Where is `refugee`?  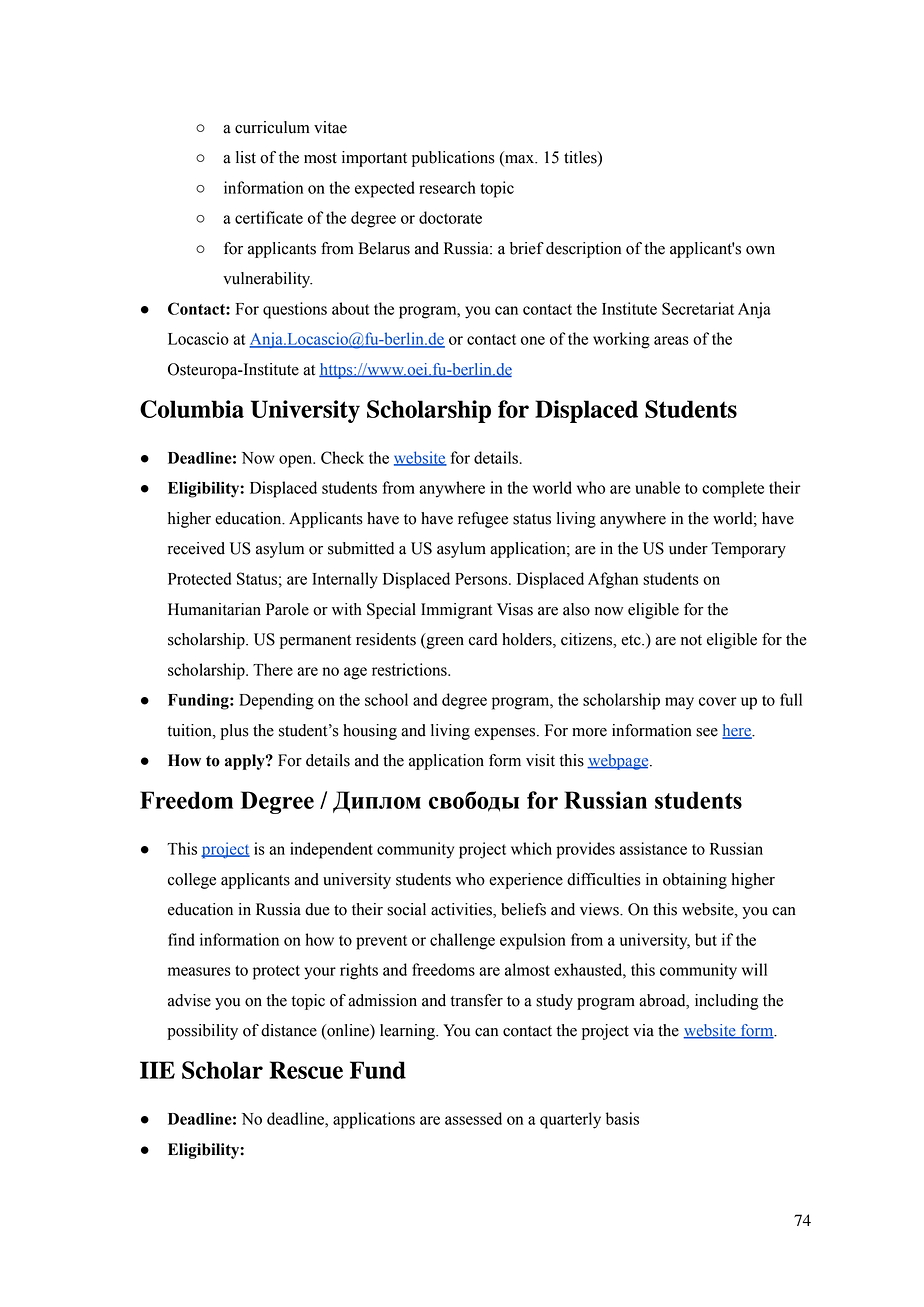 refugee is located at coordinates (483, 520).
